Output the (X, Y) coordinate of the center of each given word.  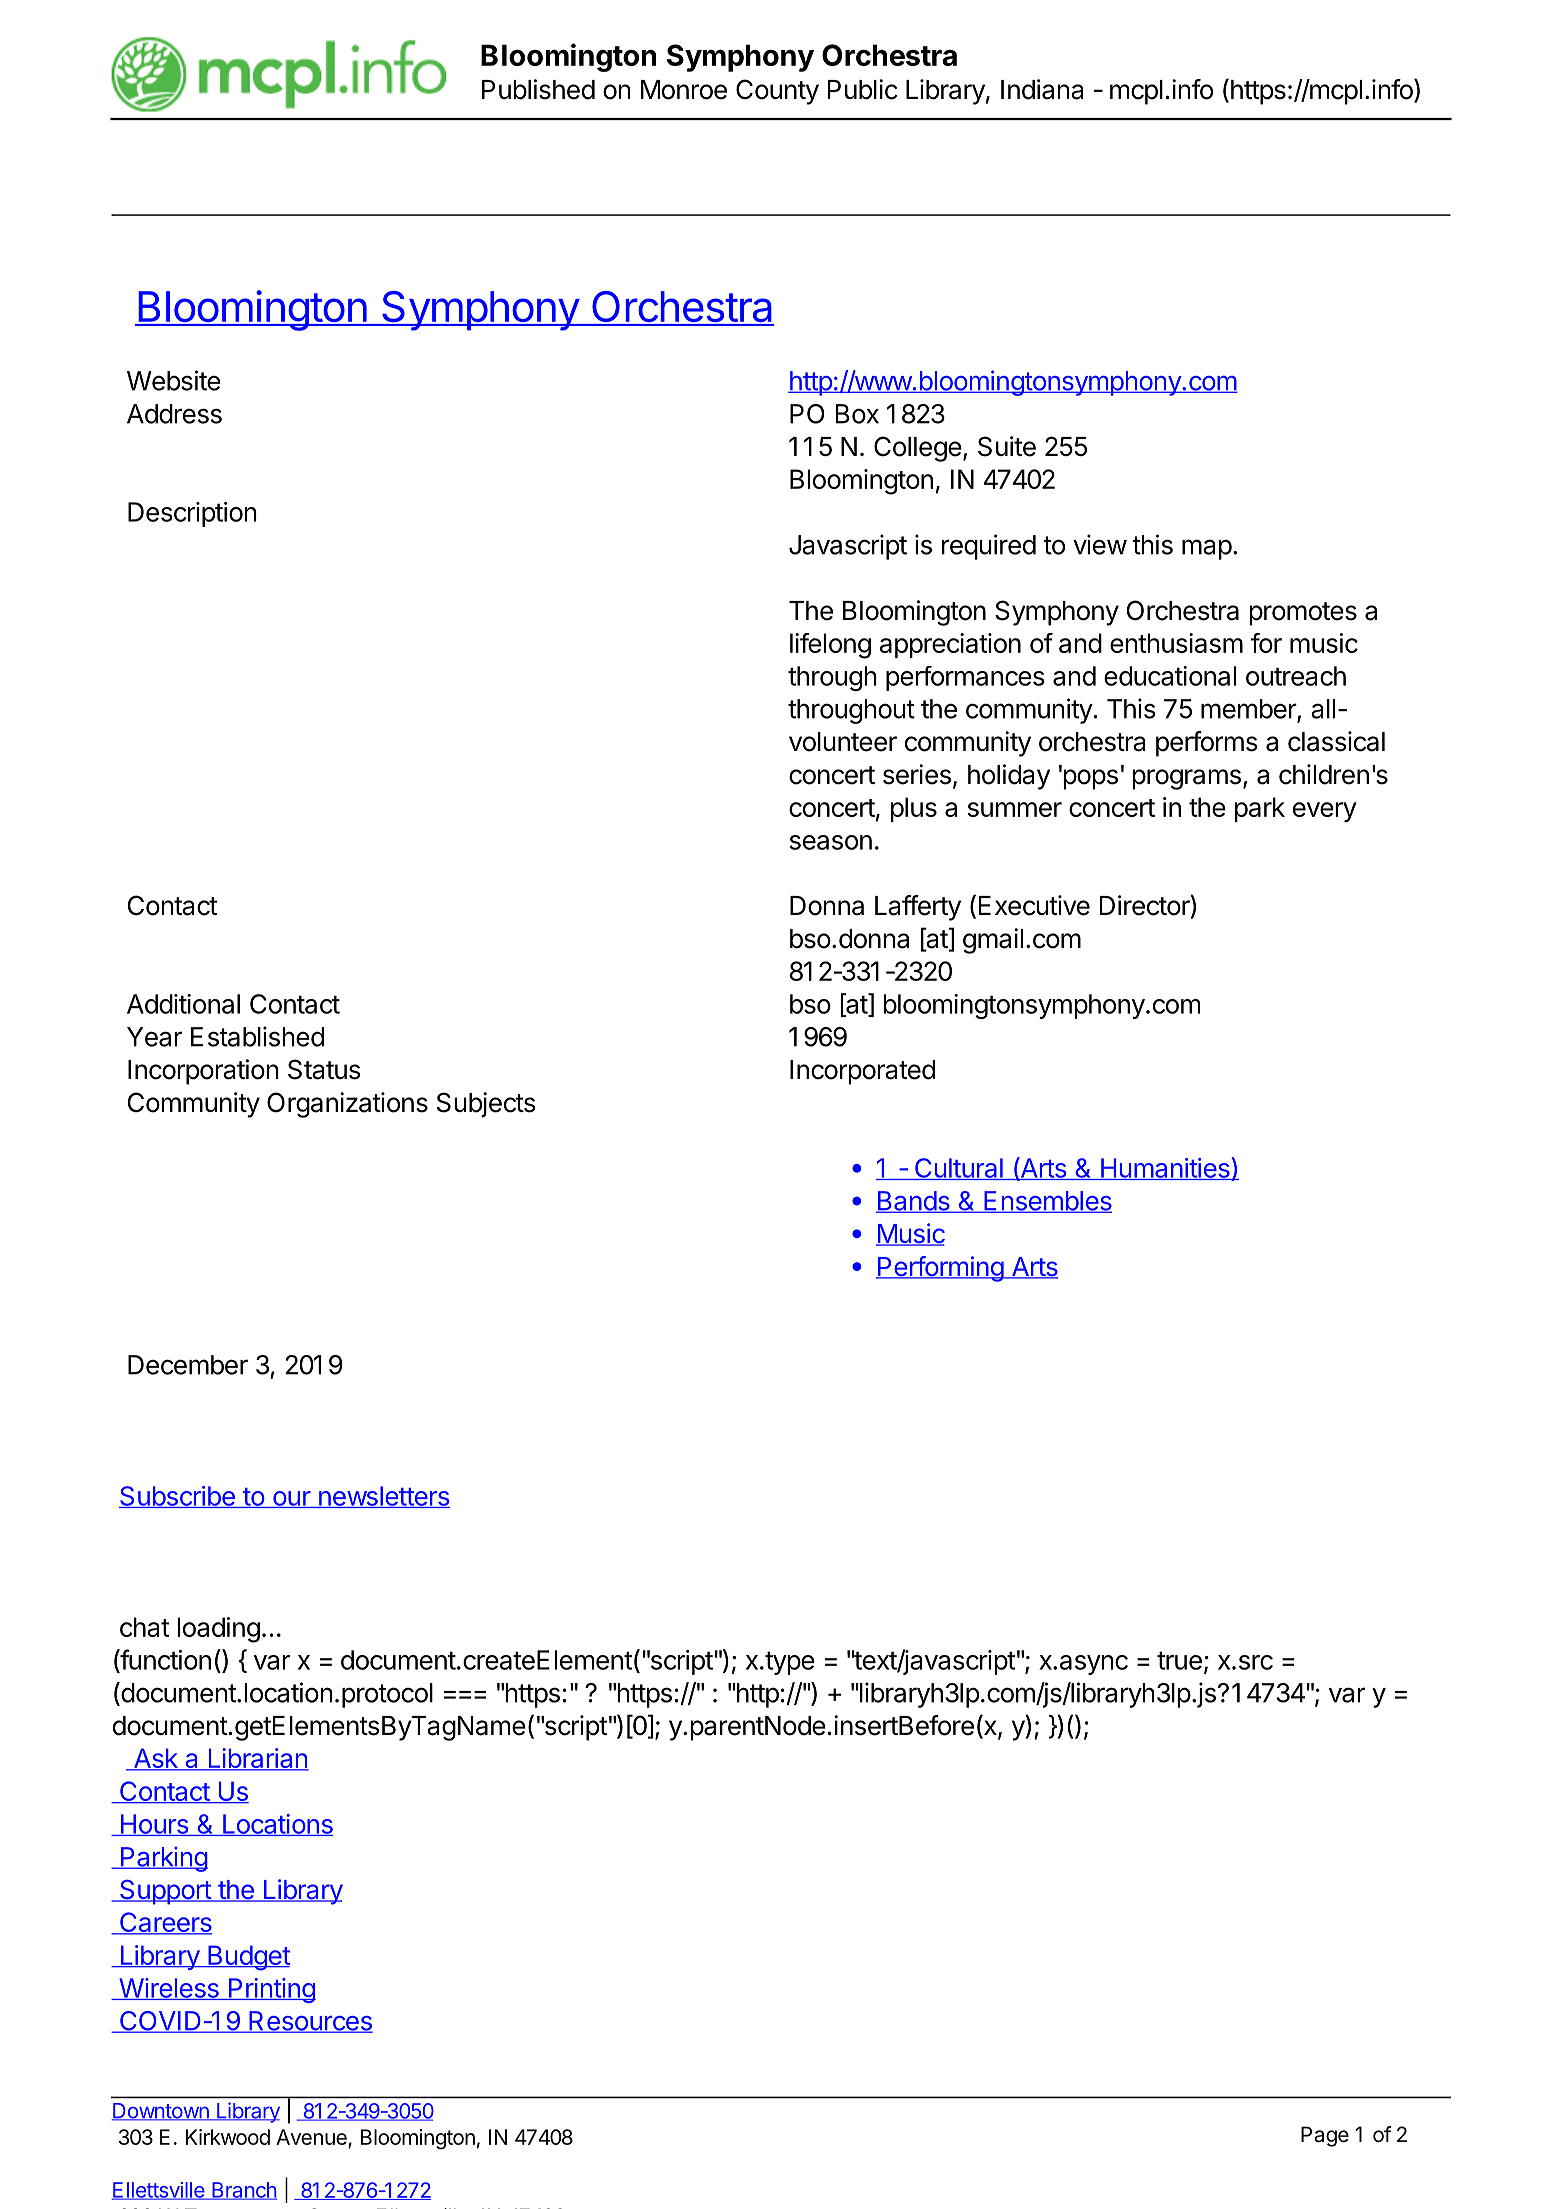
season (831, 842)
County (777, 92)
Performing (940, 1269)
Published (538, 89)
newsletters (383, 1497)
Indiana (1042, 89)
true (1179, 1660)
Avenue (312, 2138)
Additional (183, 1004)
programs (1186, 779)
